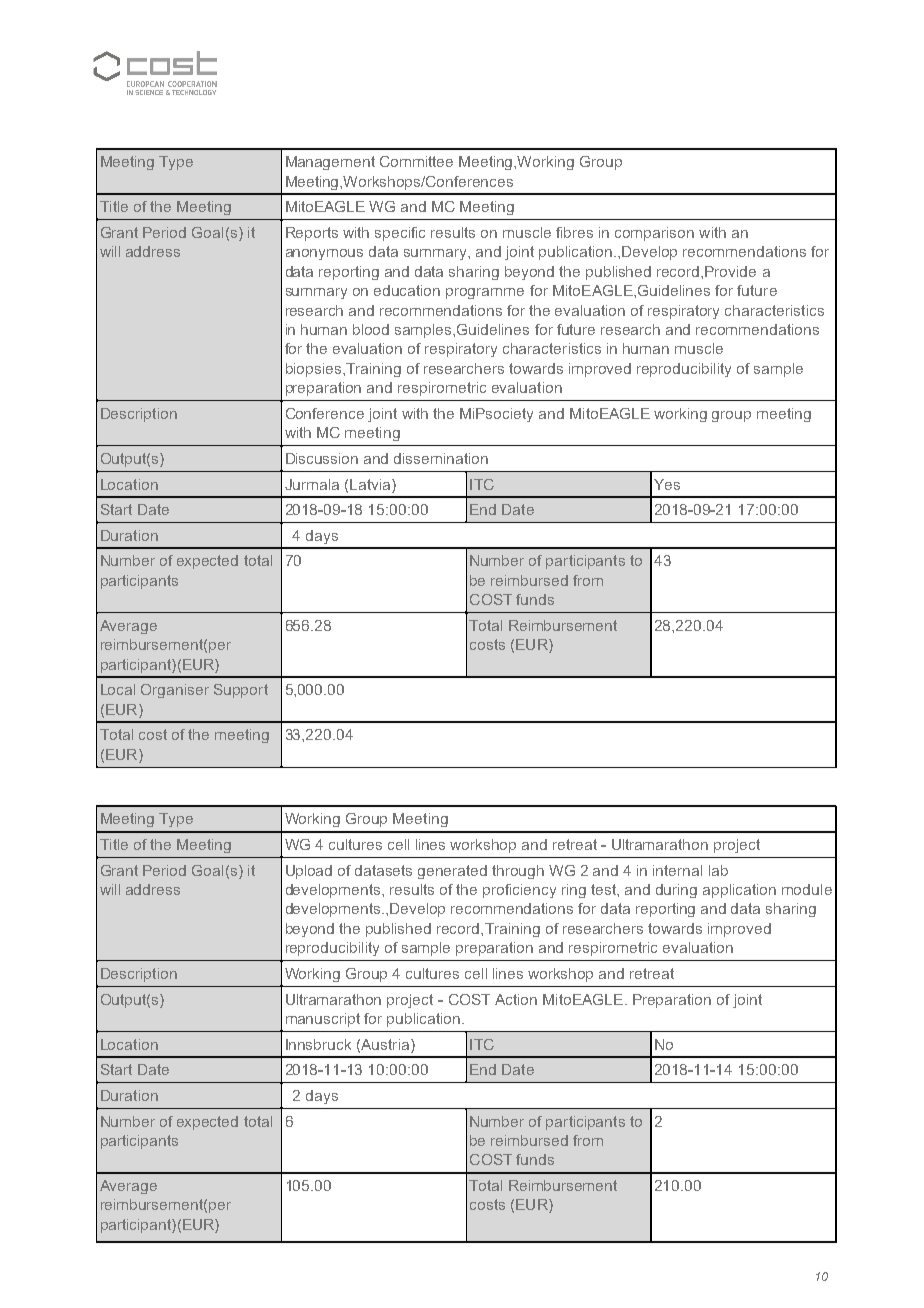 The height and width of the screenshot is (1308, 924). I want to click on Organiser, so click(175, 691).
